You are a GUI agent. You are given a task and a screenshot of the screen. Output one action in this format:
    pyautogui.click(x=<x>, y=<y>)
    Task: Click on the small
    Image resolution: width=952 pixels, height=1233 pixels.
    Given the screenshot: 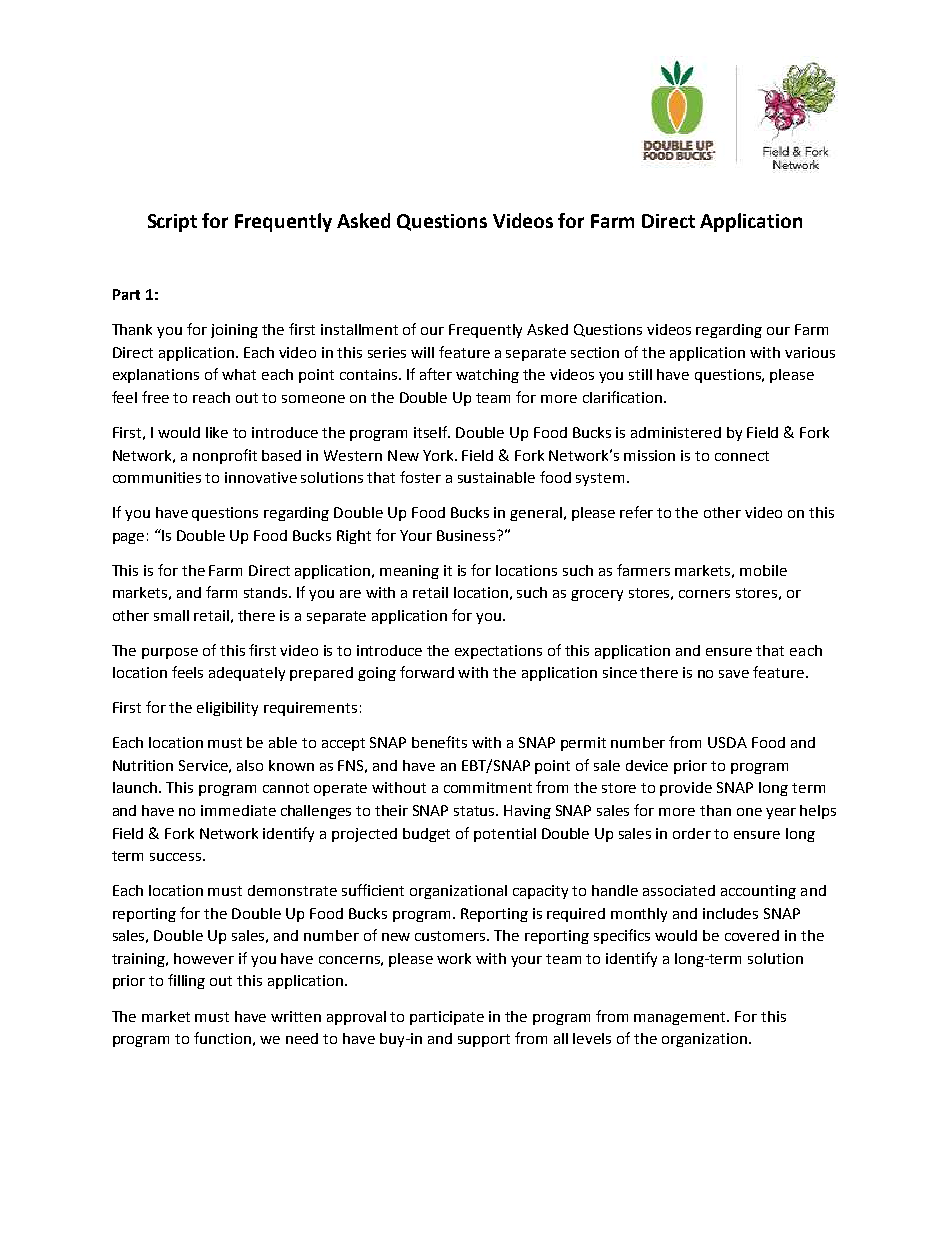 What is the action you would take?
    pyautogui.click(x=171, y=615)
